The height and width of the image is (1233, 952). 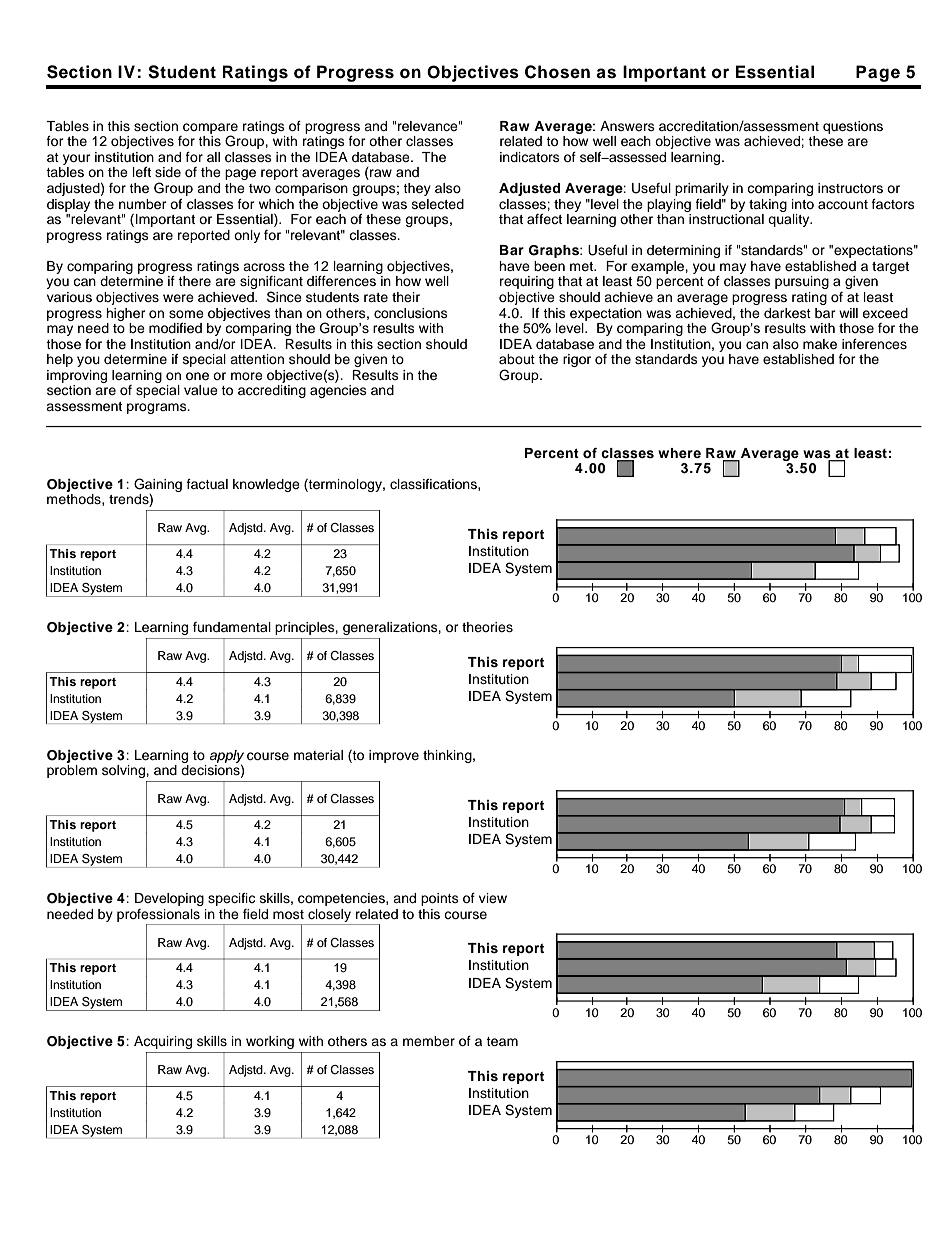 What do you see at coordinates (487, 627) in the image?
I see `theories` at bounding box center [487, 627].
